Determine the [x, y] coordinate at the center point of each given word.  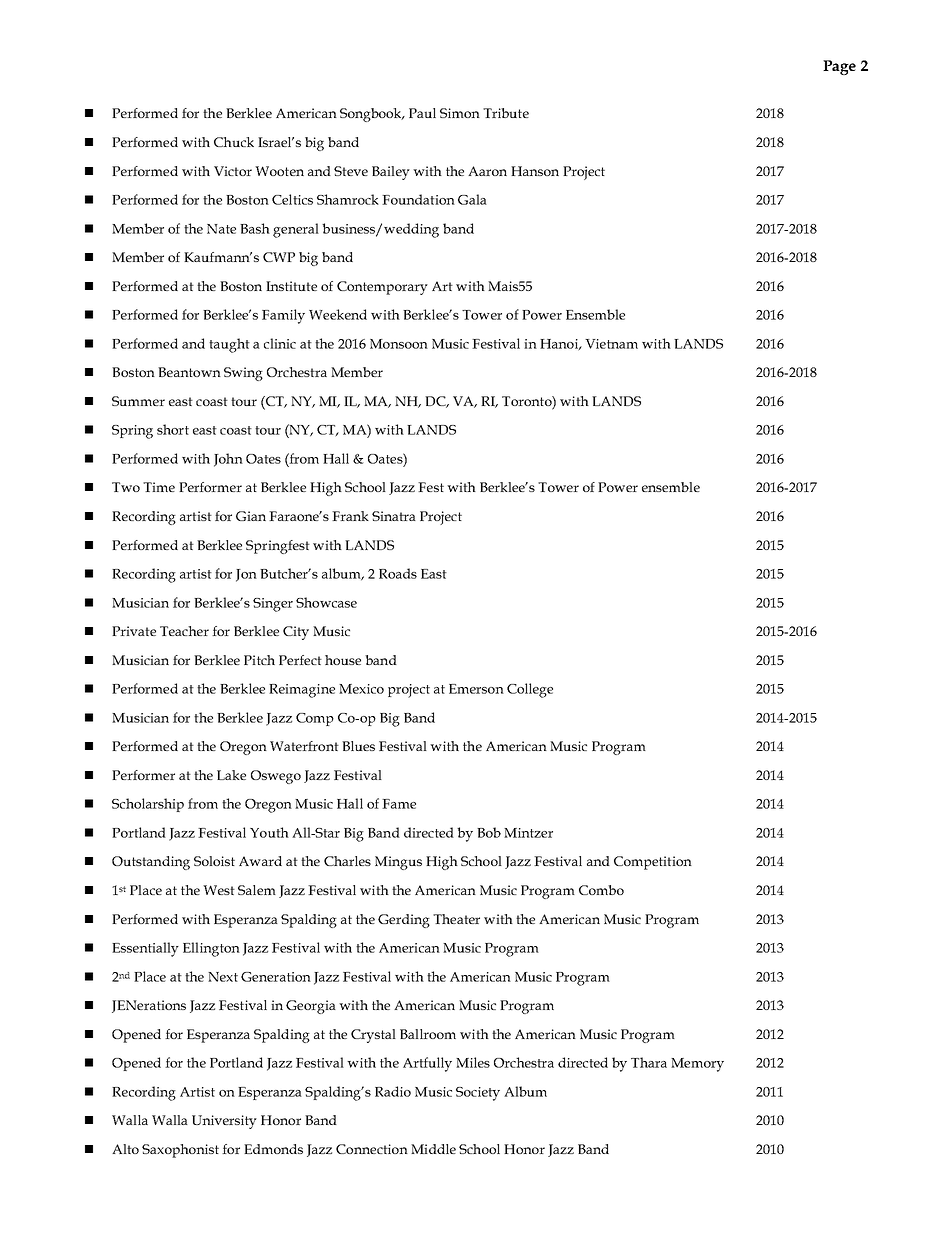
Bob [489, 832]
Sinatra [394, 516]
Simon [460, 113]
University [224, 1122]
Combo [601, 890]
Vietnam [611, 344]
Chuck [234, 142]
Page [839, 67]
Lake [231, 775]
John [228, 460]
